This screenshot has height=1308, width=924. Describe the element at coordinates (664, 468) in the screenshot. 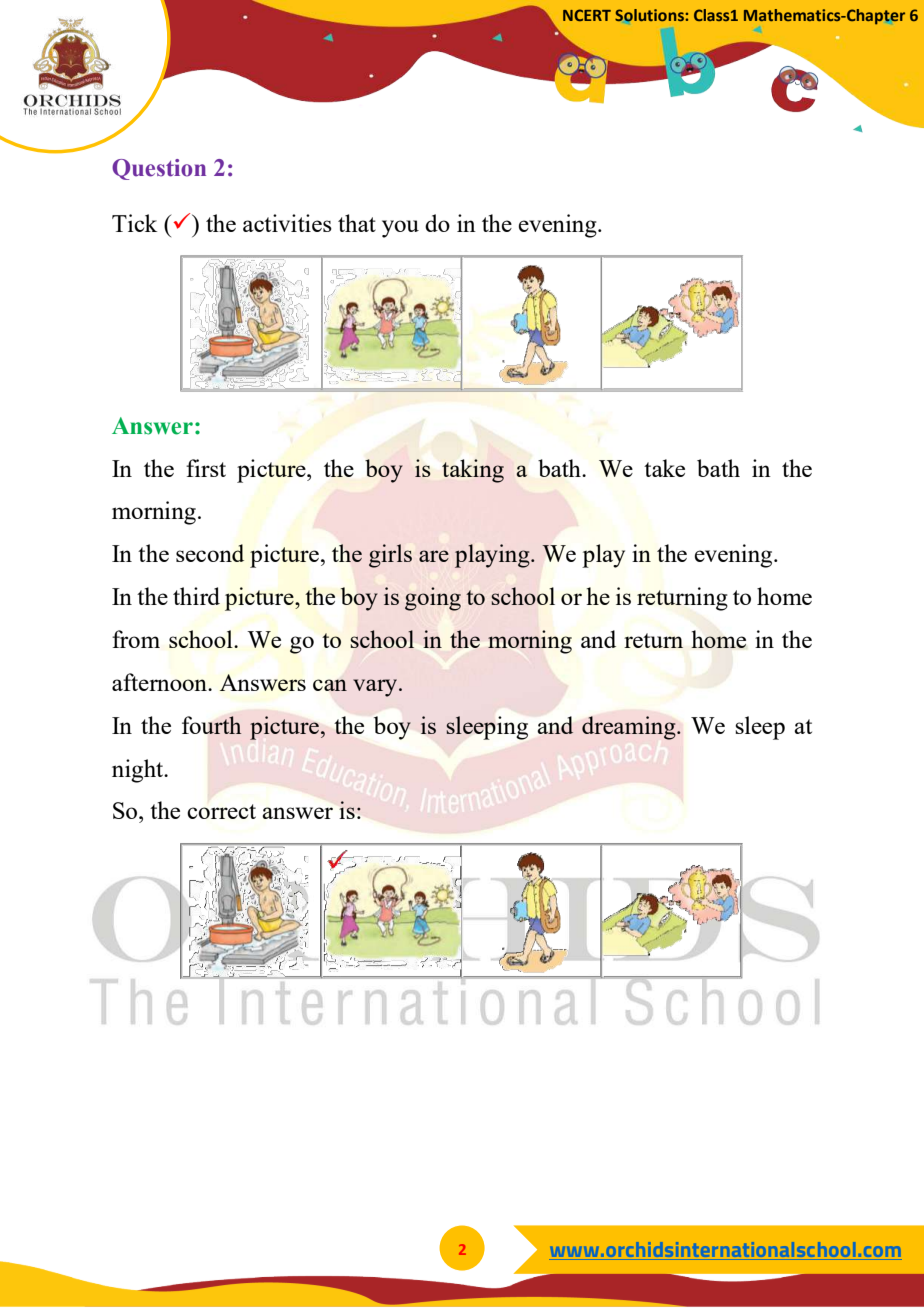

I see `take` at that location.
